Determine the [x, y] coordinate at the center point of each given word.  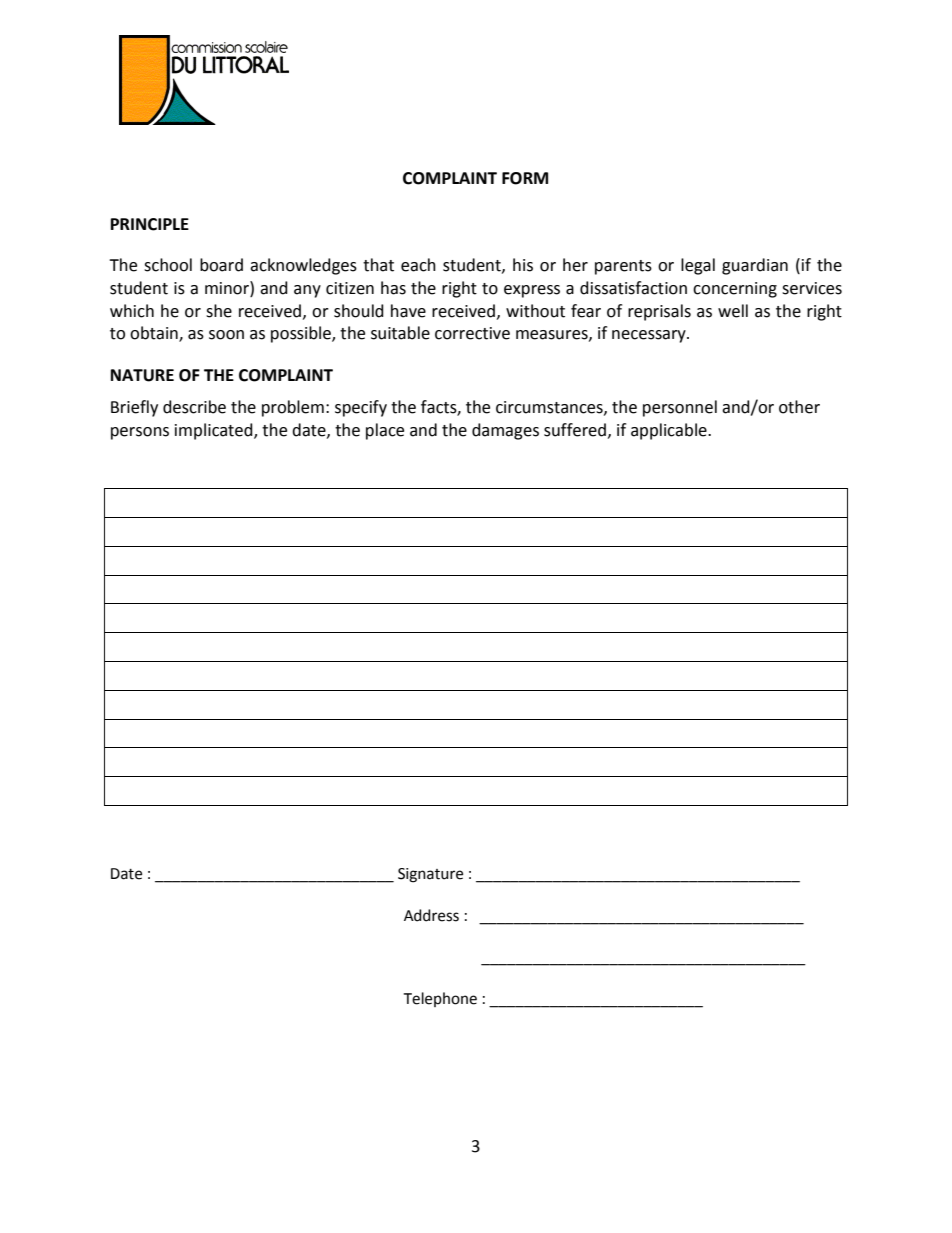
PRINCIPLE [150, 224]
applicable [670, 431]
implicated [215, 431]
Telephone [440, 999]
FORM [525, 178]
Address [431, 915]
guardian [755, 266]
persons [140, 433]
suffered [575, 430]
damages [505, 431]
